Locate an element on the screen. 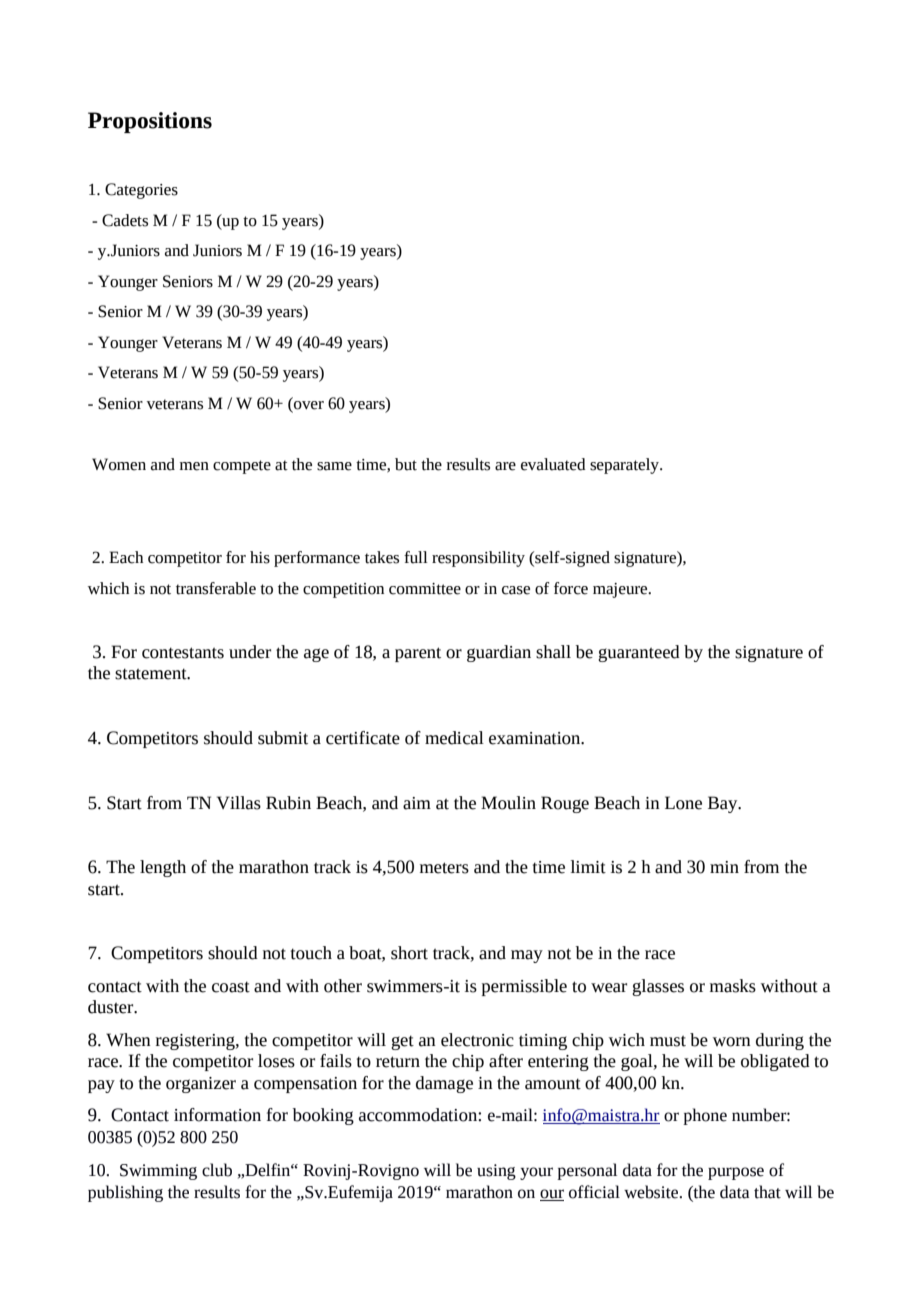 The width and height of the screenshot is (924, 1308). Categories is located at coordinates (141, 191).
